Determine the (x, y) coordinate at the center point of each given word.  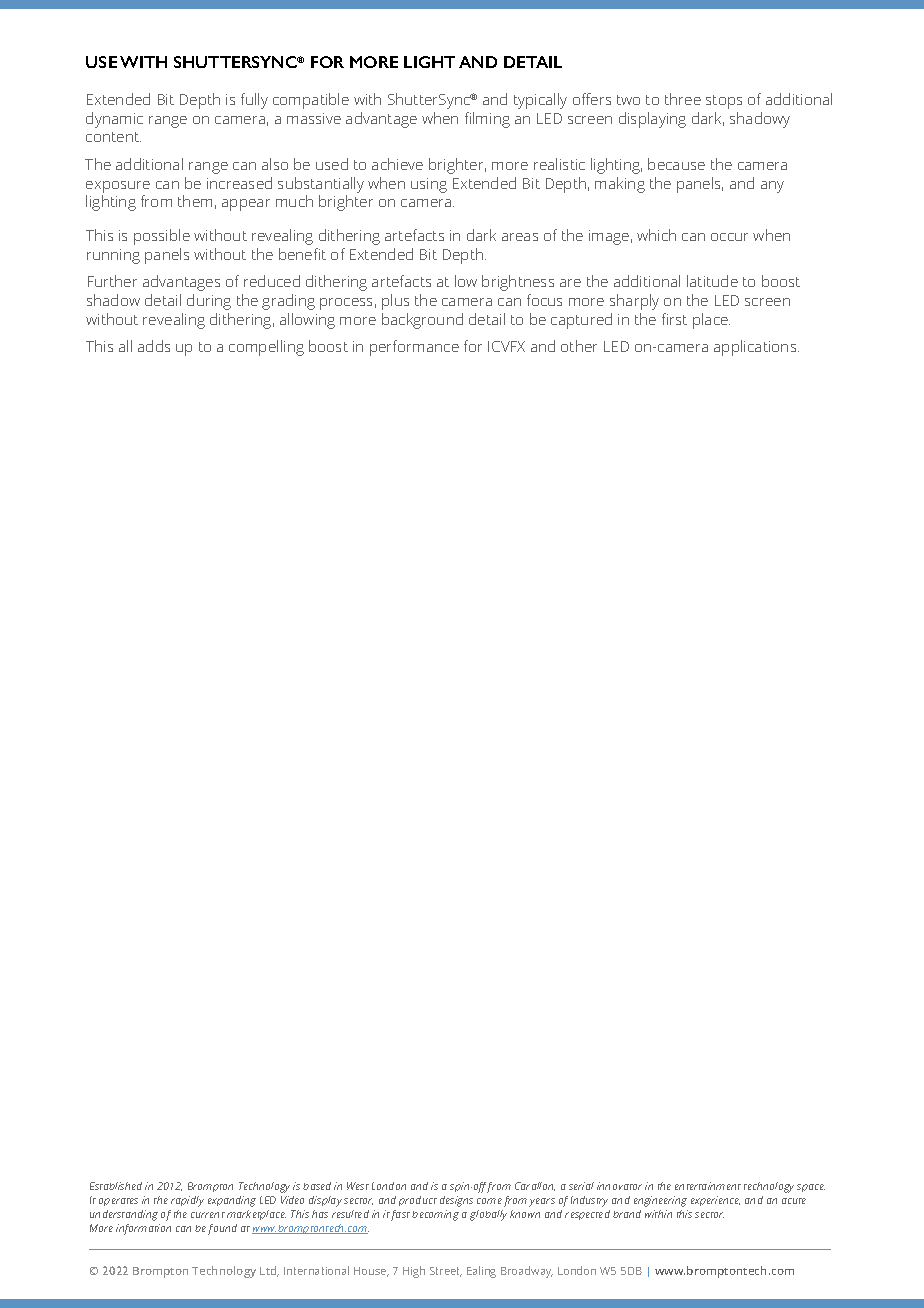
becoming (435, 1215)
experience (715, 1201)
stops (724, 102)
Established (116, 1186)
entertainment (708, 1186)
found (222, 1229)
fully (254, 101)
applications (756, 348)
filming (487, 120)
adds (154, 346)
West (358, 1186)
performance (414, 348)
